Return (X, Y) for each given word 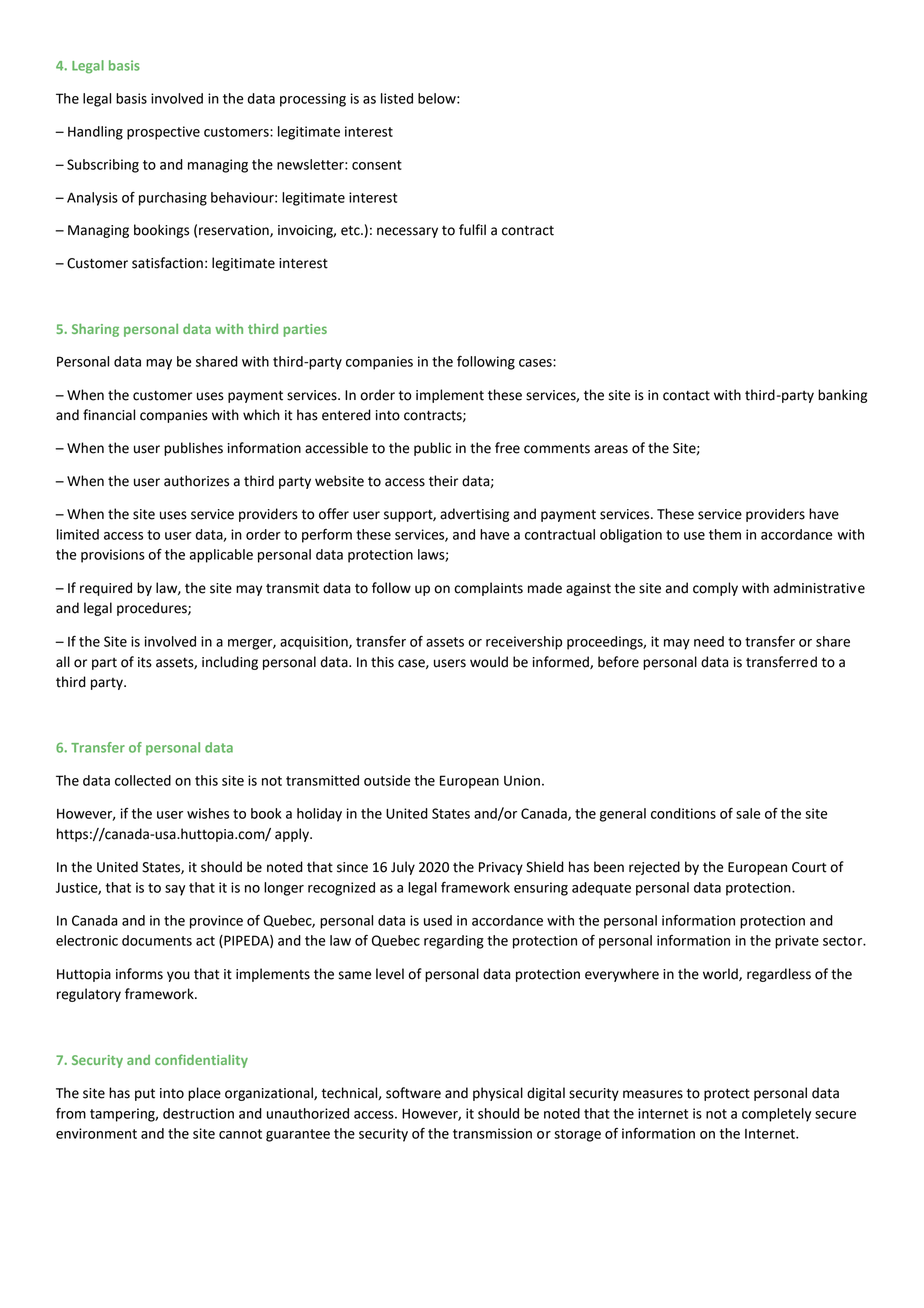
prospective (163, 133)
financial (109, 415)
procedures (153, 609)
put (145, 1094)
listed (397, 98)
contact (686, 396)
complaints (488, 589)
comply (715, 589)
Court (809, 867)
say (175, 890)
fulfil (472, 230)
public (432, 449)
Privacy (501, 868)
